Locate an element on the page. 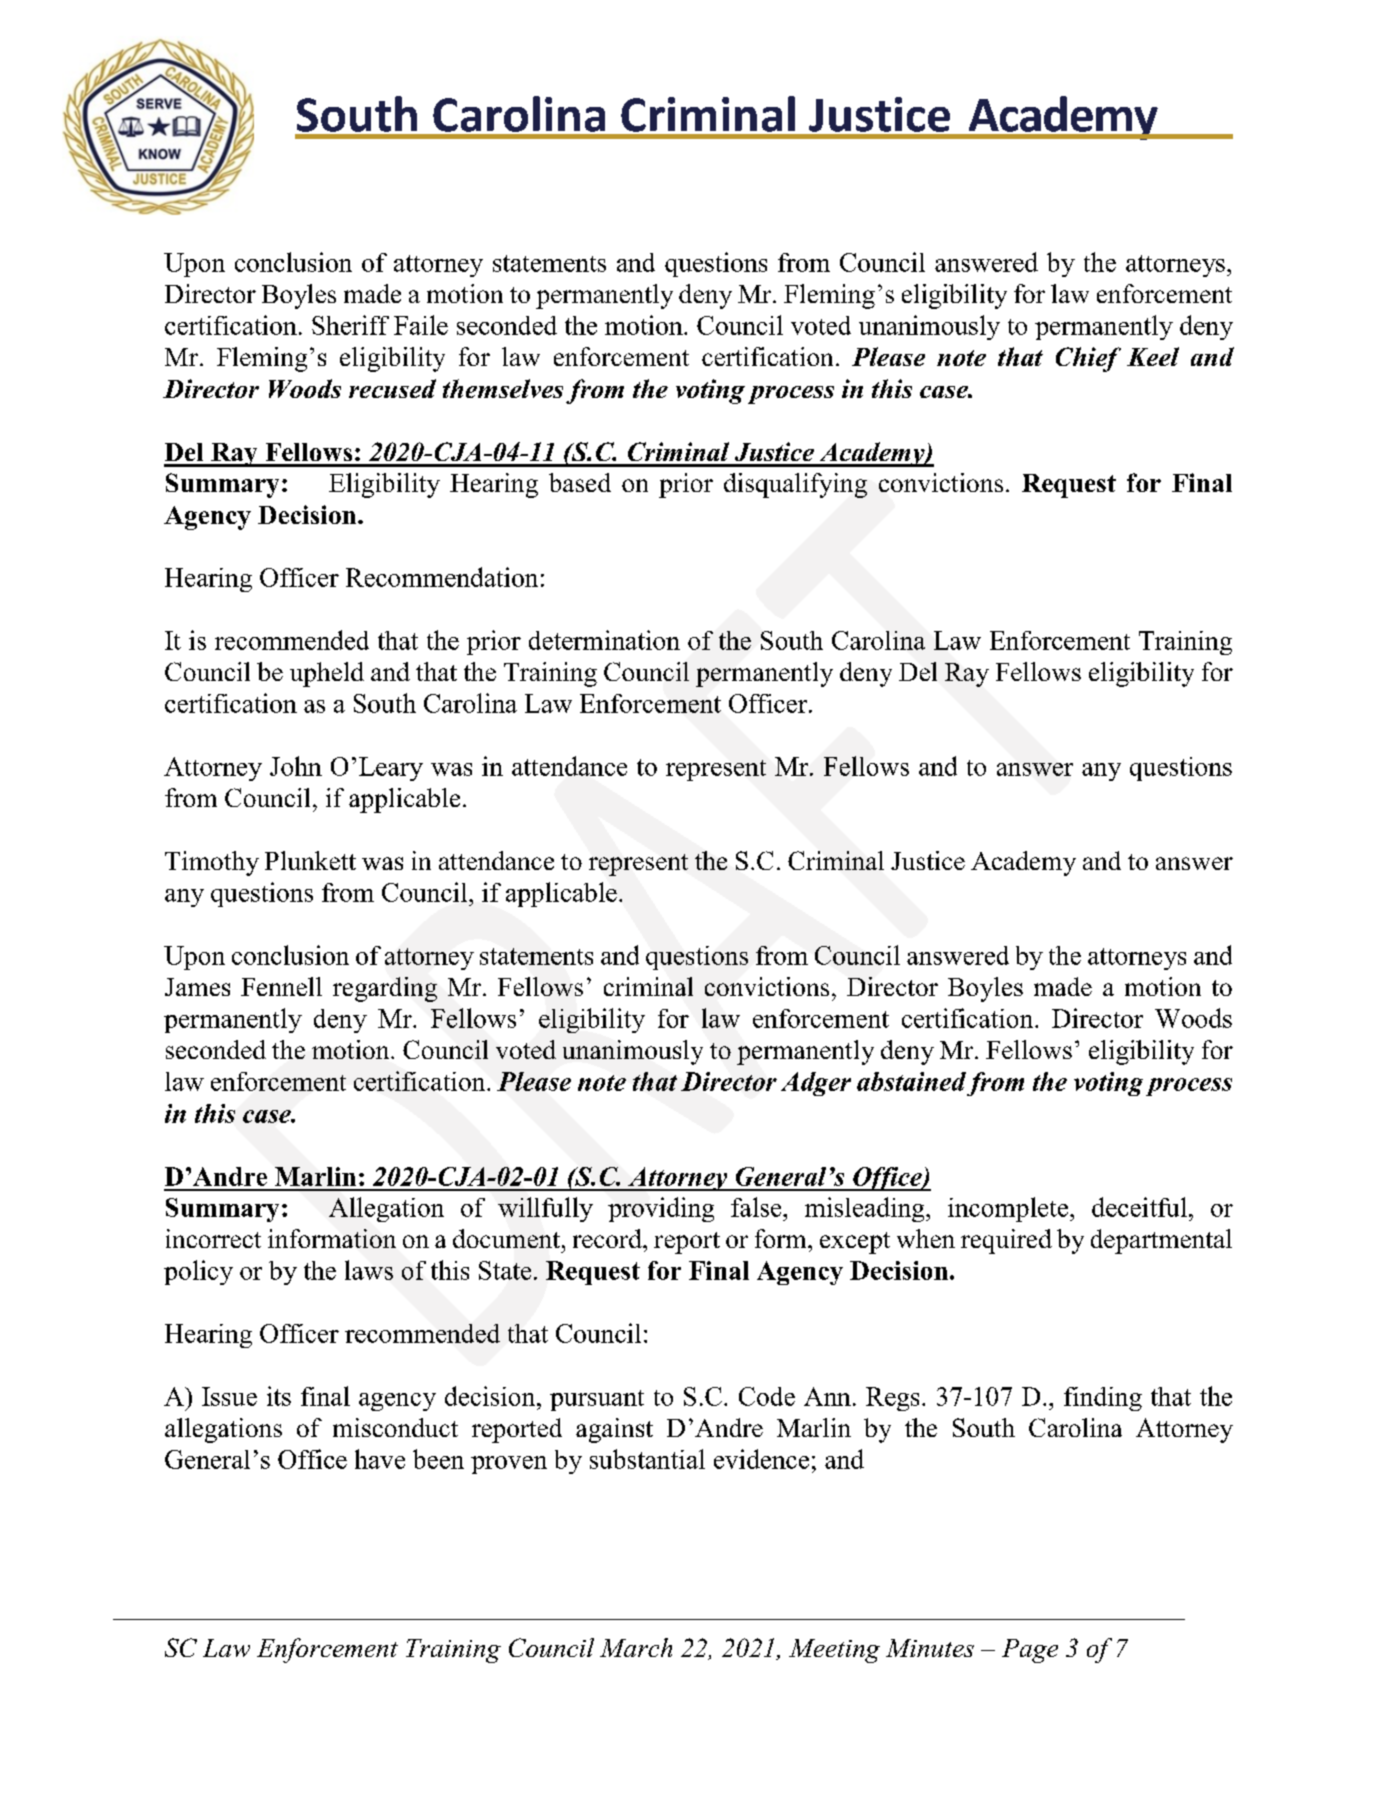 The height and width of the image is (1808, 1397). upheld is located at coordinates (327, 674).
